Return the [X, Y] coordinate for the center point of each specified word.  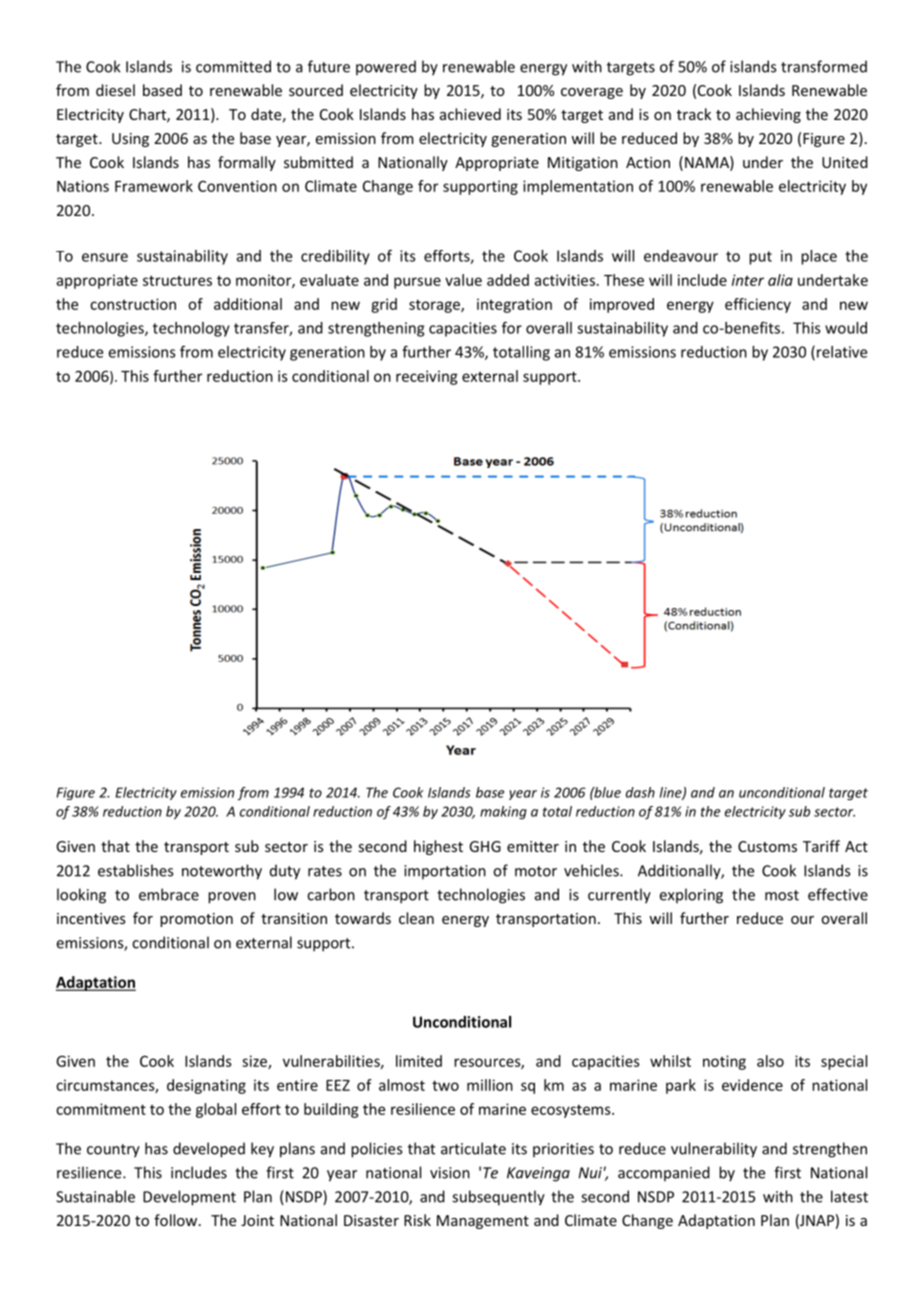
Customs [767, 846]
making [503, 813]
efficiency [758, 305]
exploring [691, 896]
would [846, 328]
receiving [427, 377]
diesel [115, 90]
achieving [768, 115]
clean [416, 918]
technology [191, 329]
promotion [196, 920]
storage [435, 306]
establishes [135, 870]
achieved [470, 114]
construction [133, 304]
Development [189, 1198]
